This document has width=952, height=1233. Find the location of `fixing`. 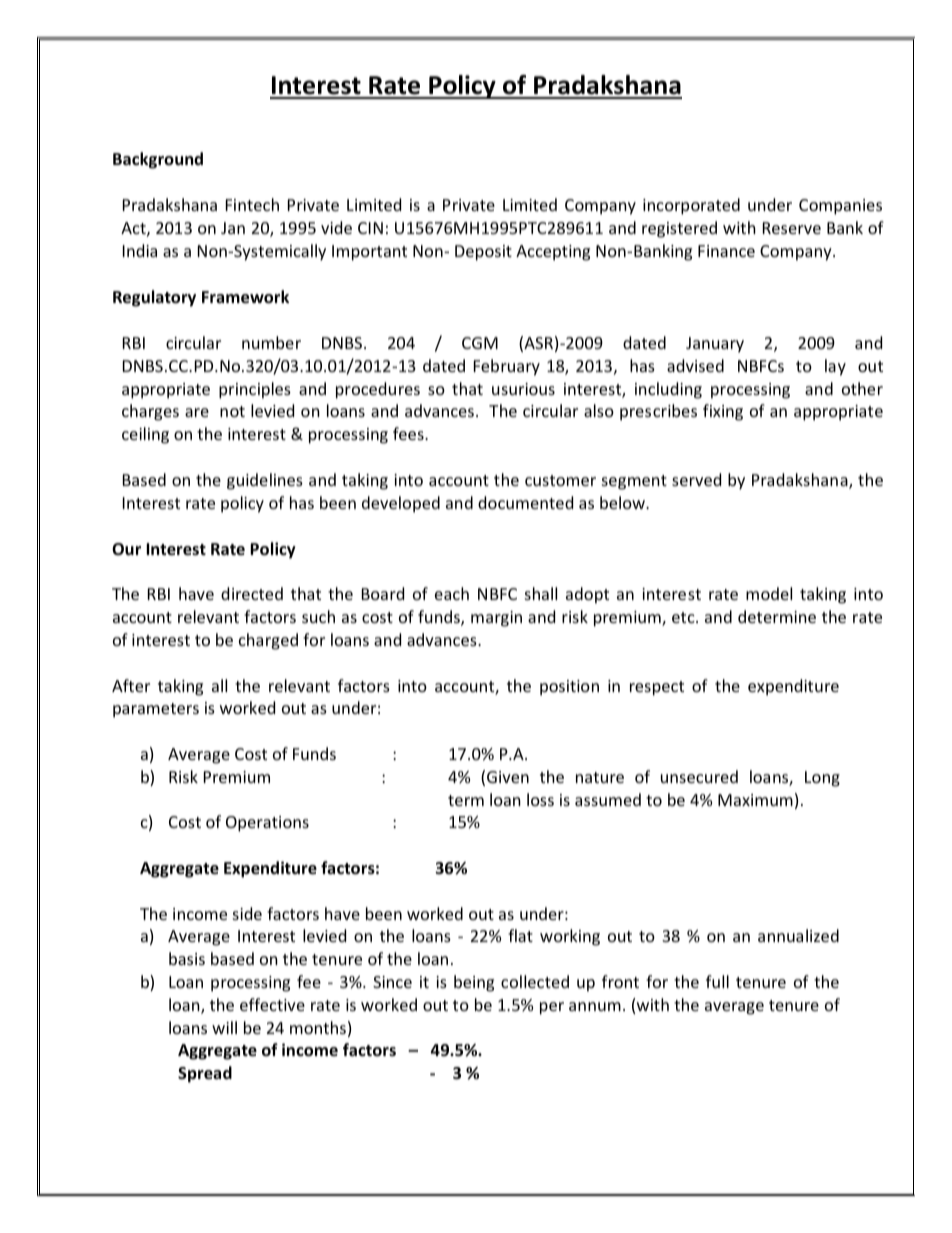

fixing is located at coordinates (723, 412).
